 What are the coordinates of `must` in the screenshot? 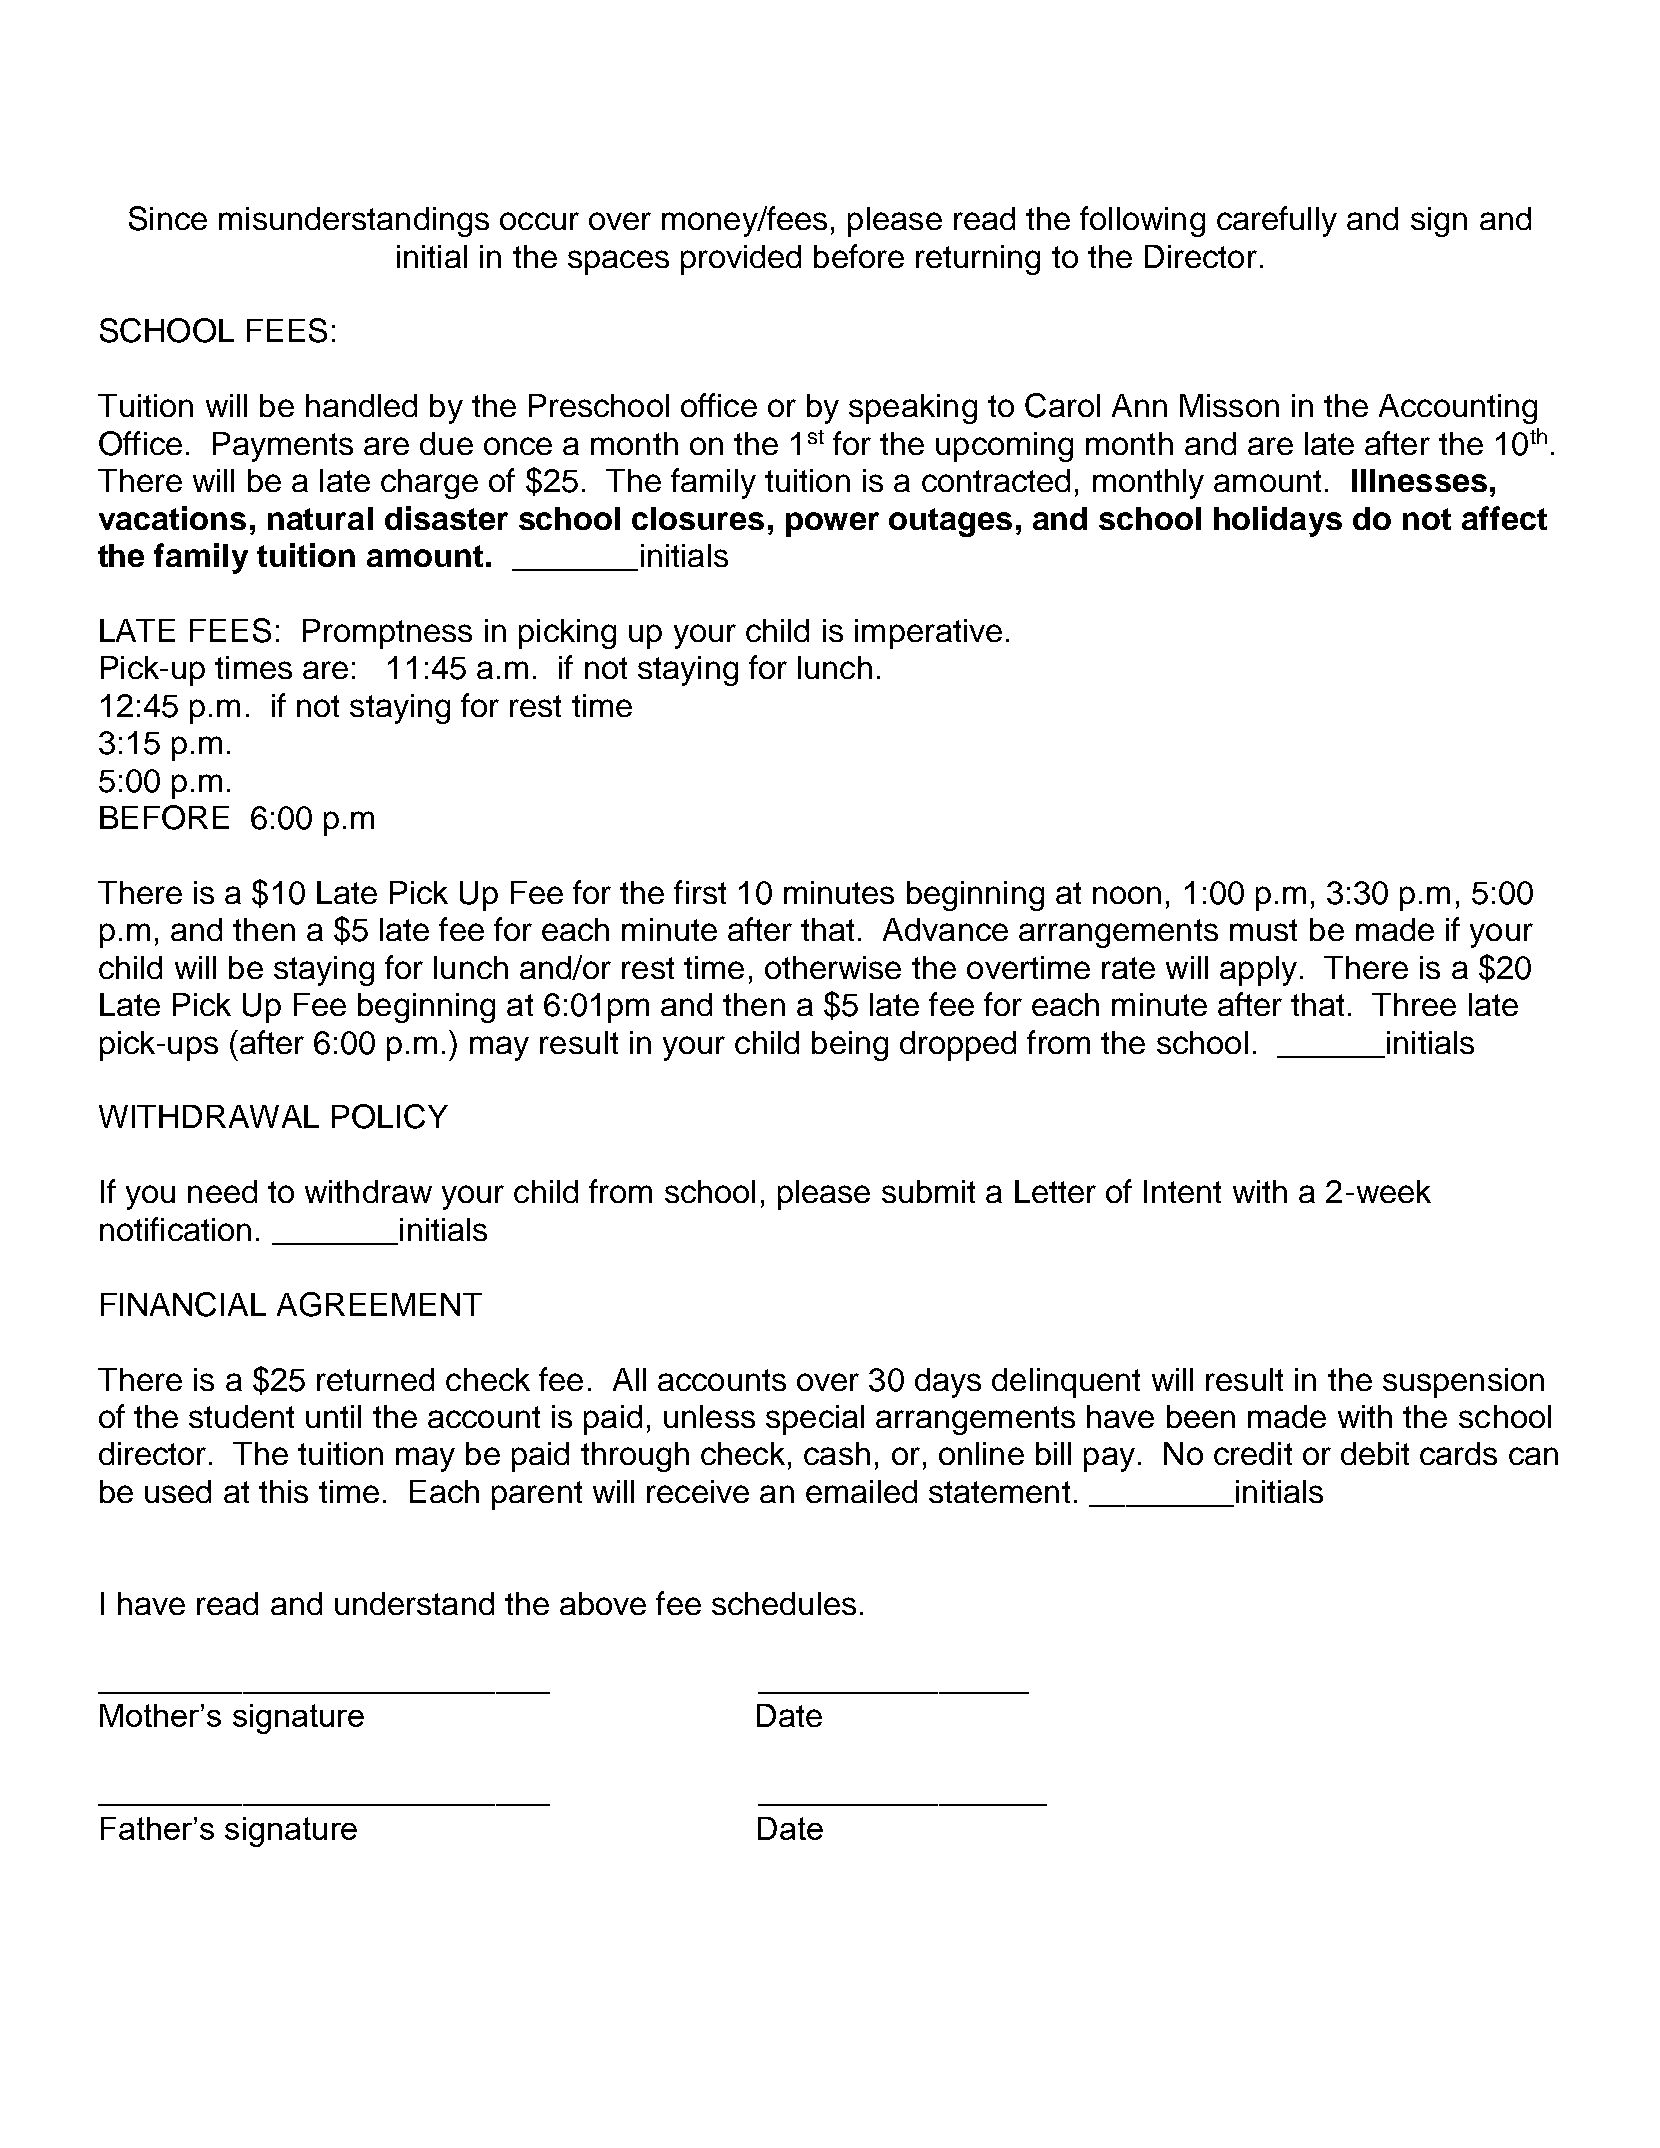 It's located at (1263, 930).
